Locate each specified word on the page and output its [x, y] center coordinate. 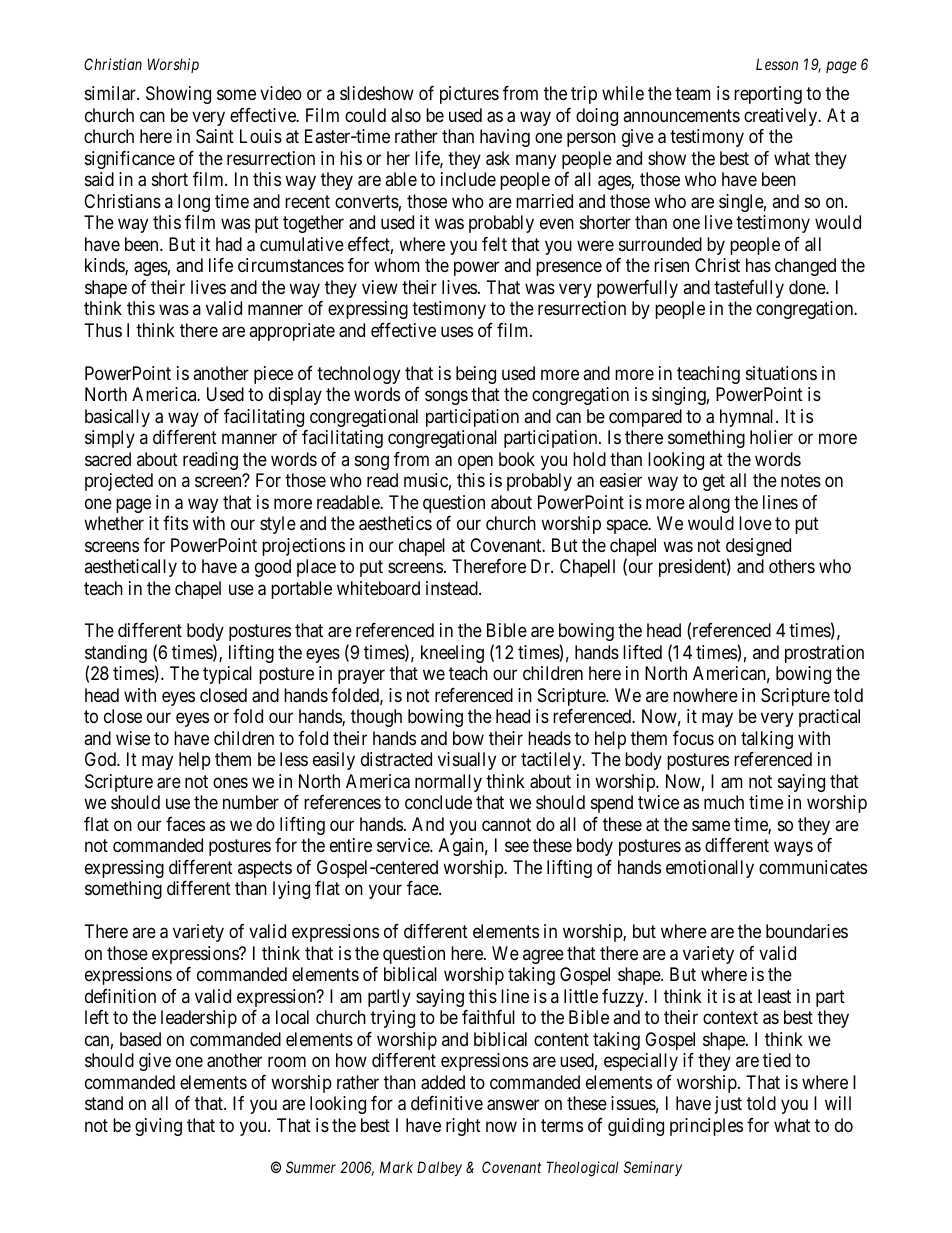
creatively [782, 117]
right [463, 1127]
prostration [824, 654]
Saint [215, 136]
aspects [265, 869]
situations [781, 373]
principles [706, 1127]
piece [273, 375]
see [517, 847]
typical [227, 675]
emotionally [710, 869]
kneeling [452, 654]
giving [158, 1127]
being [476, 375]
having [505, 138]
